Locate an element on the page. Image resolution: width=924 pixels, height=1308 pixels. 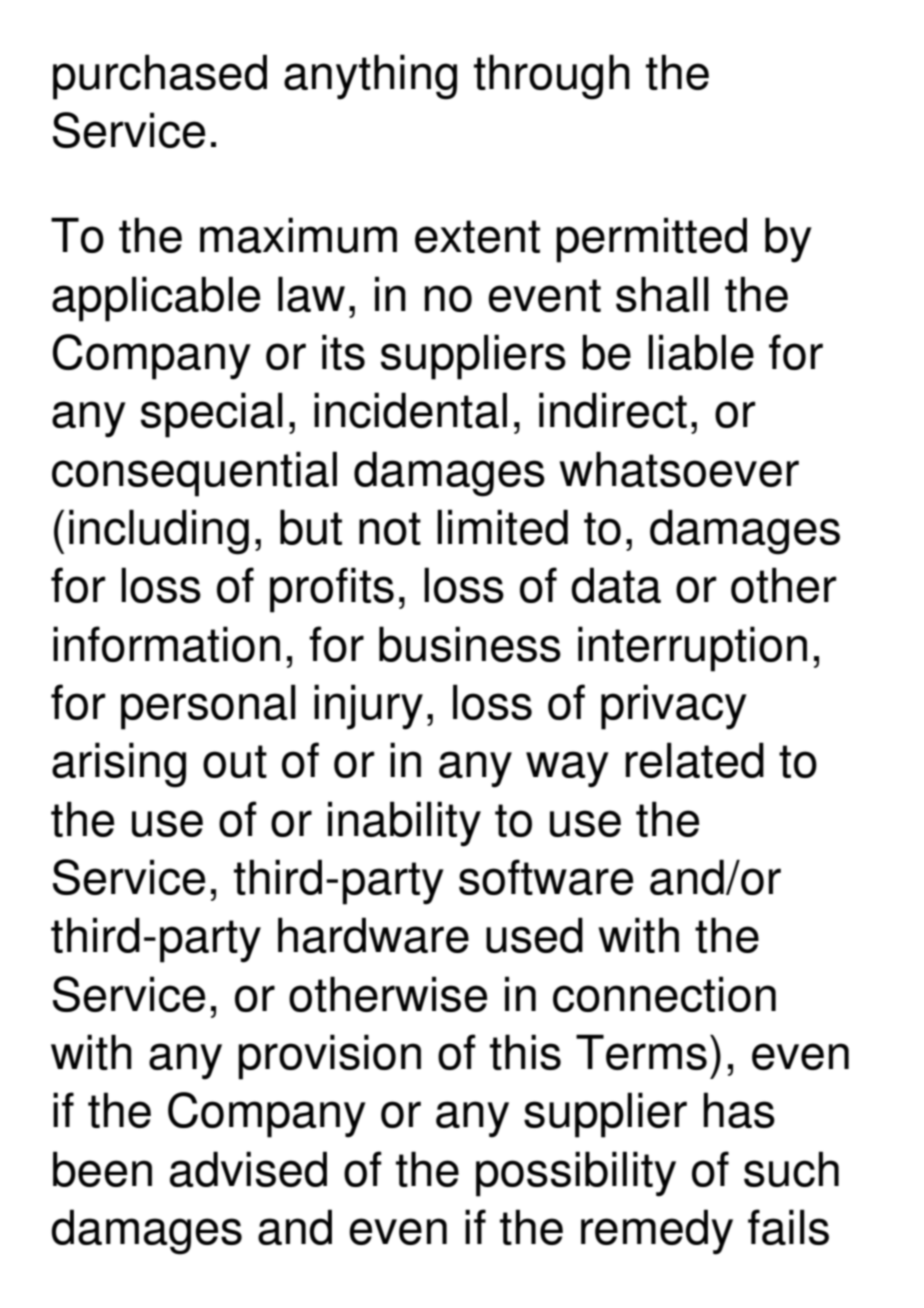
through is located at coordinates (552, 77).
